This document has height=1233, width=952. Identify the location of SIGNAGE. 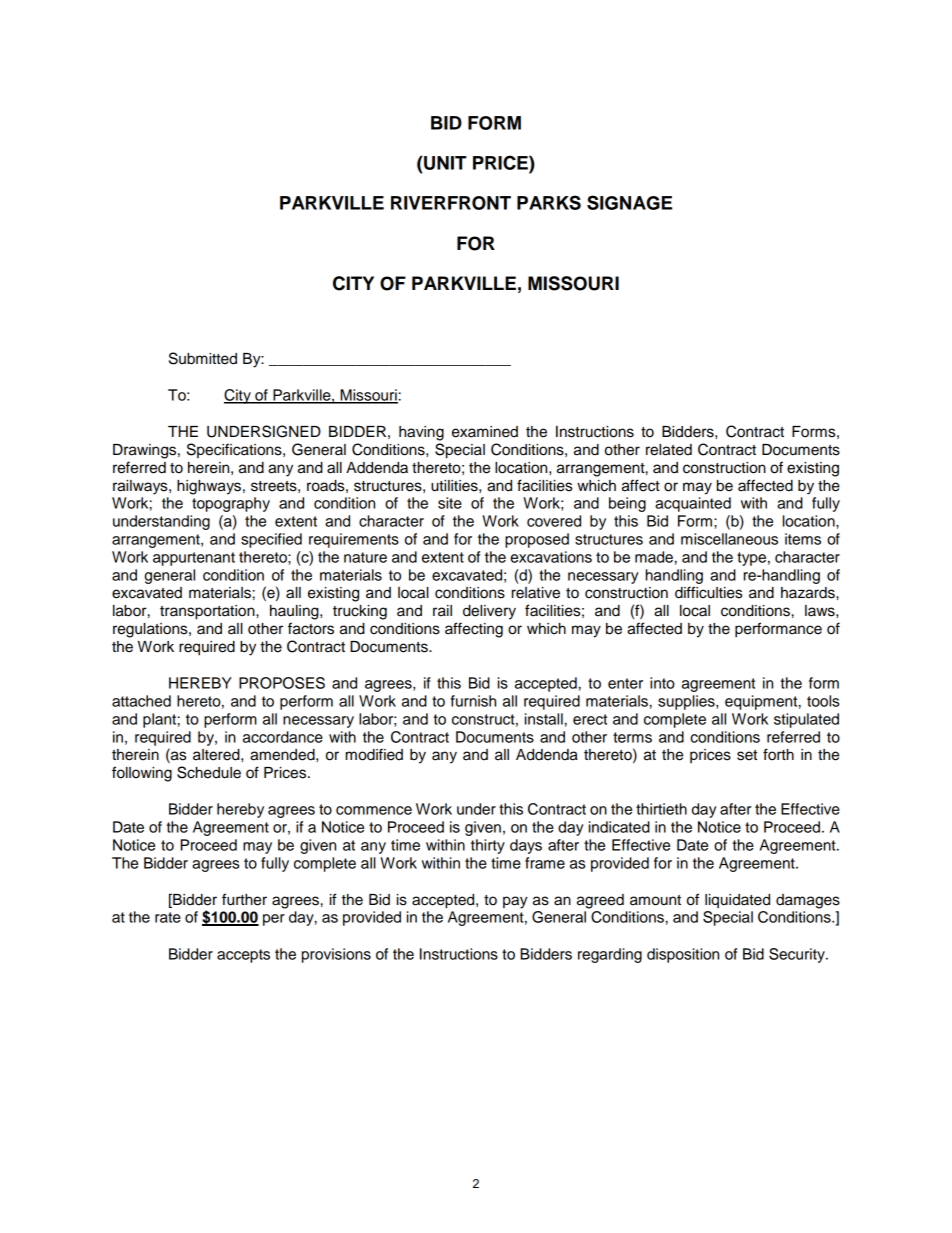
(629, 202).
